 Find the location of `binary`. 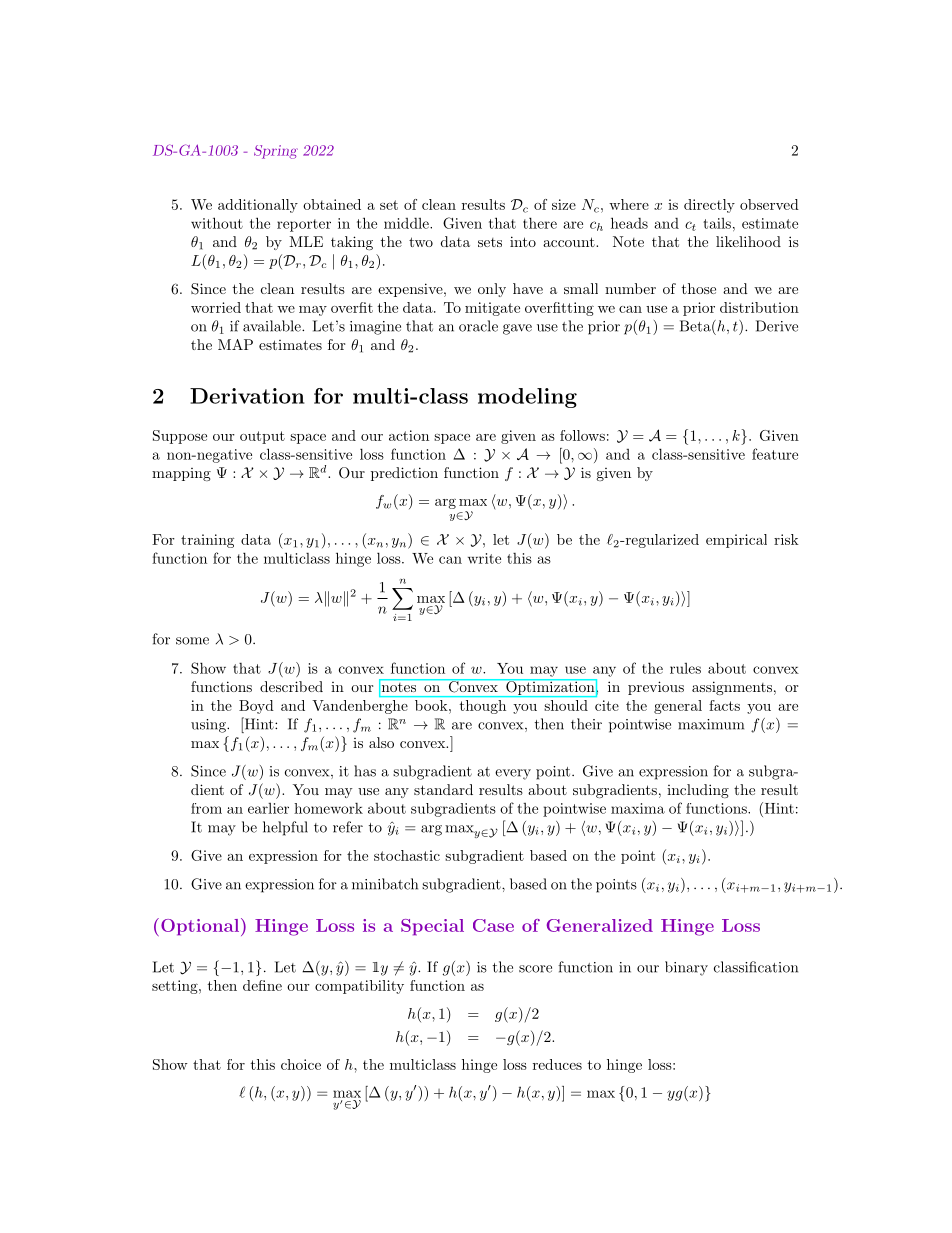

binary is located at coordinates (686, 968).
